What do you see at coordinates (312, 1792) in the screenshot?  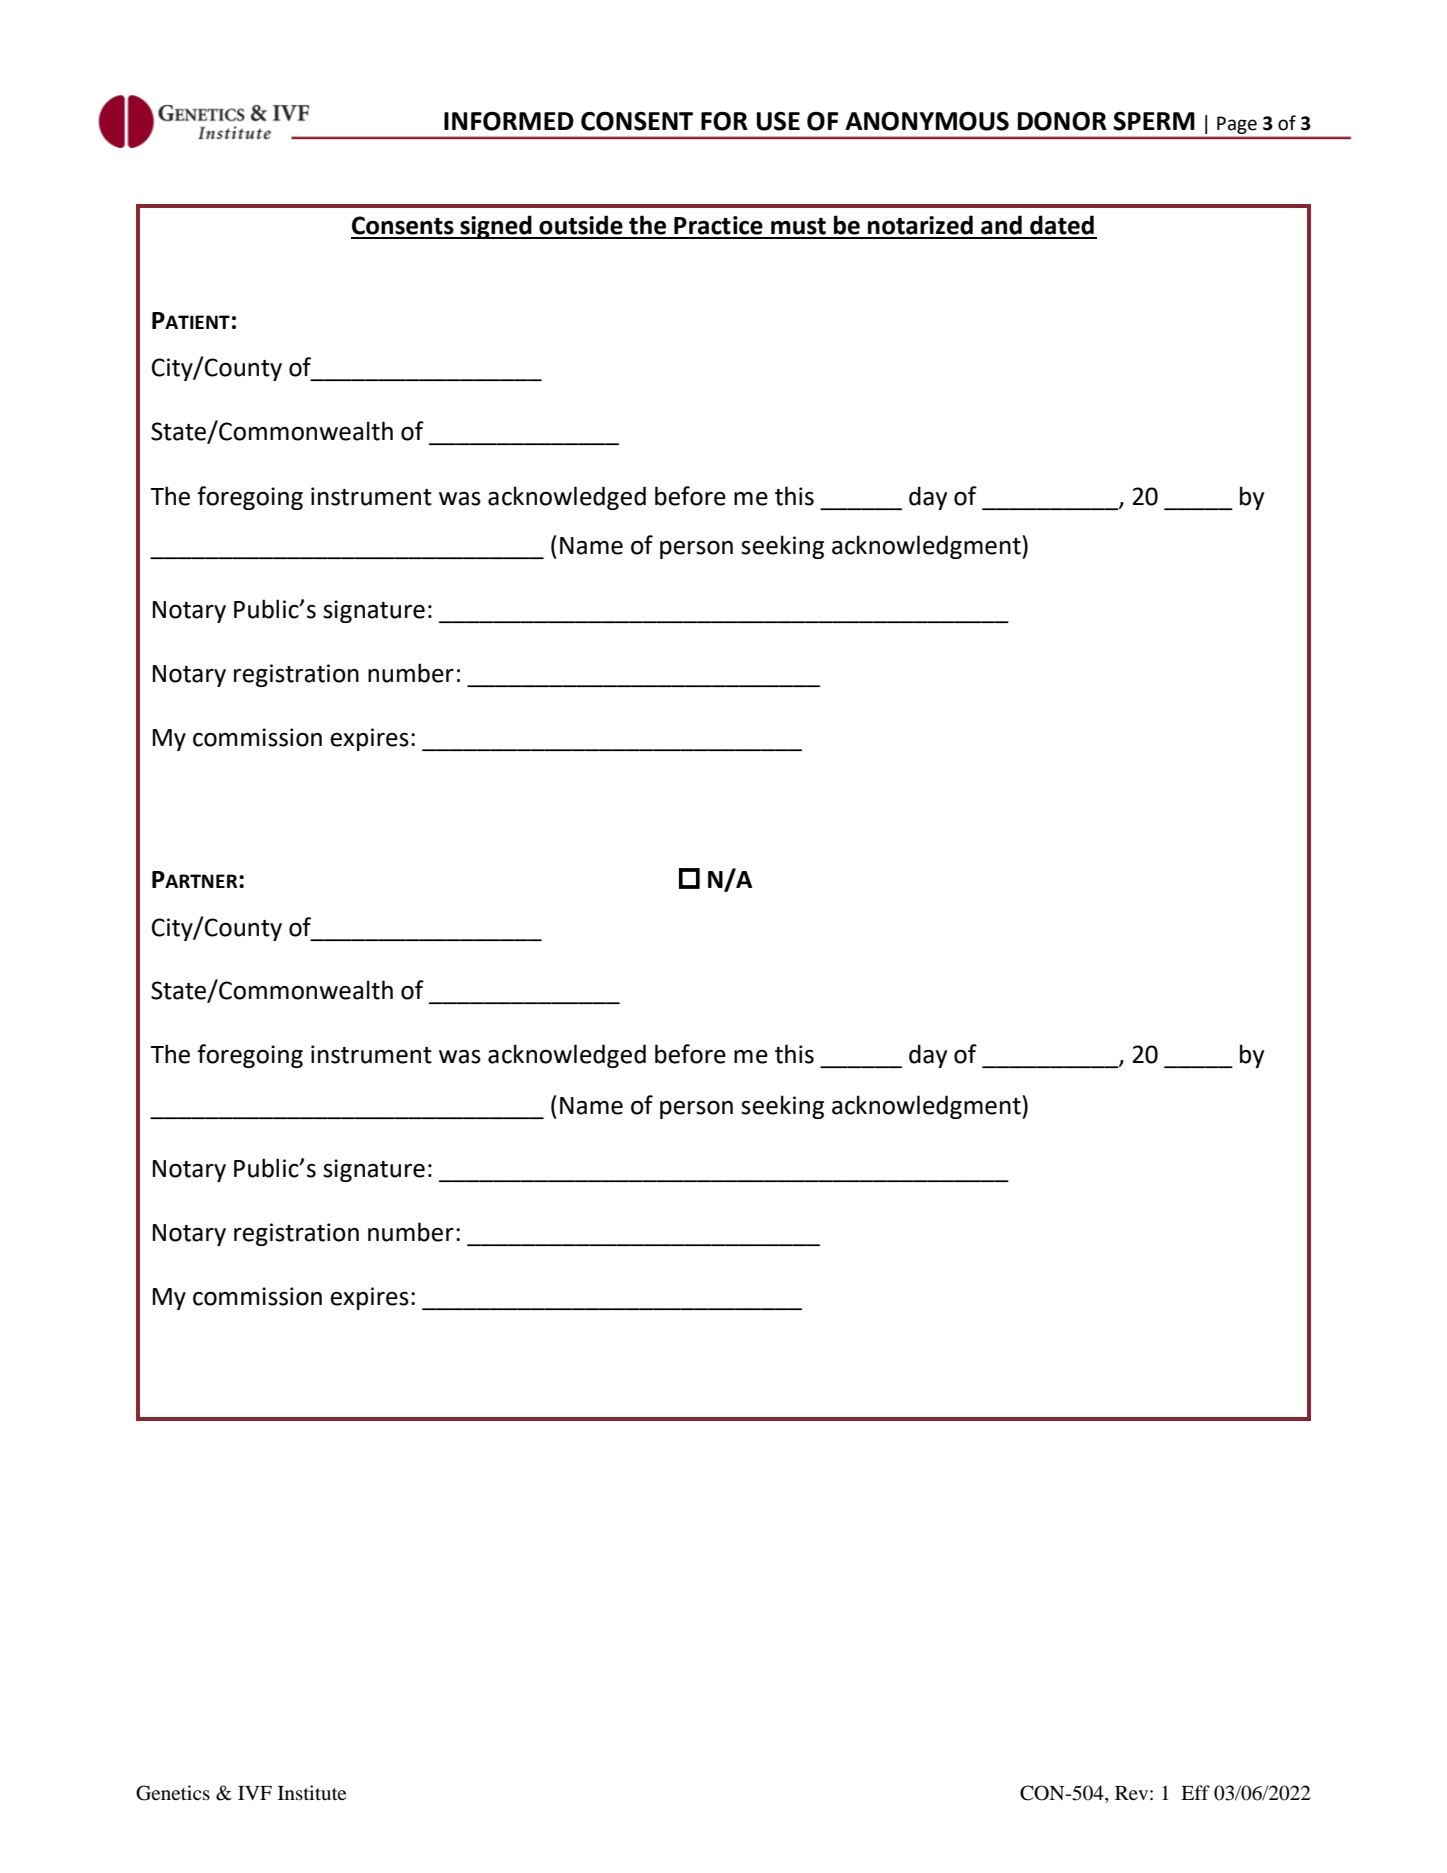 I see `Institute` at bounding box center [312, 1792].
